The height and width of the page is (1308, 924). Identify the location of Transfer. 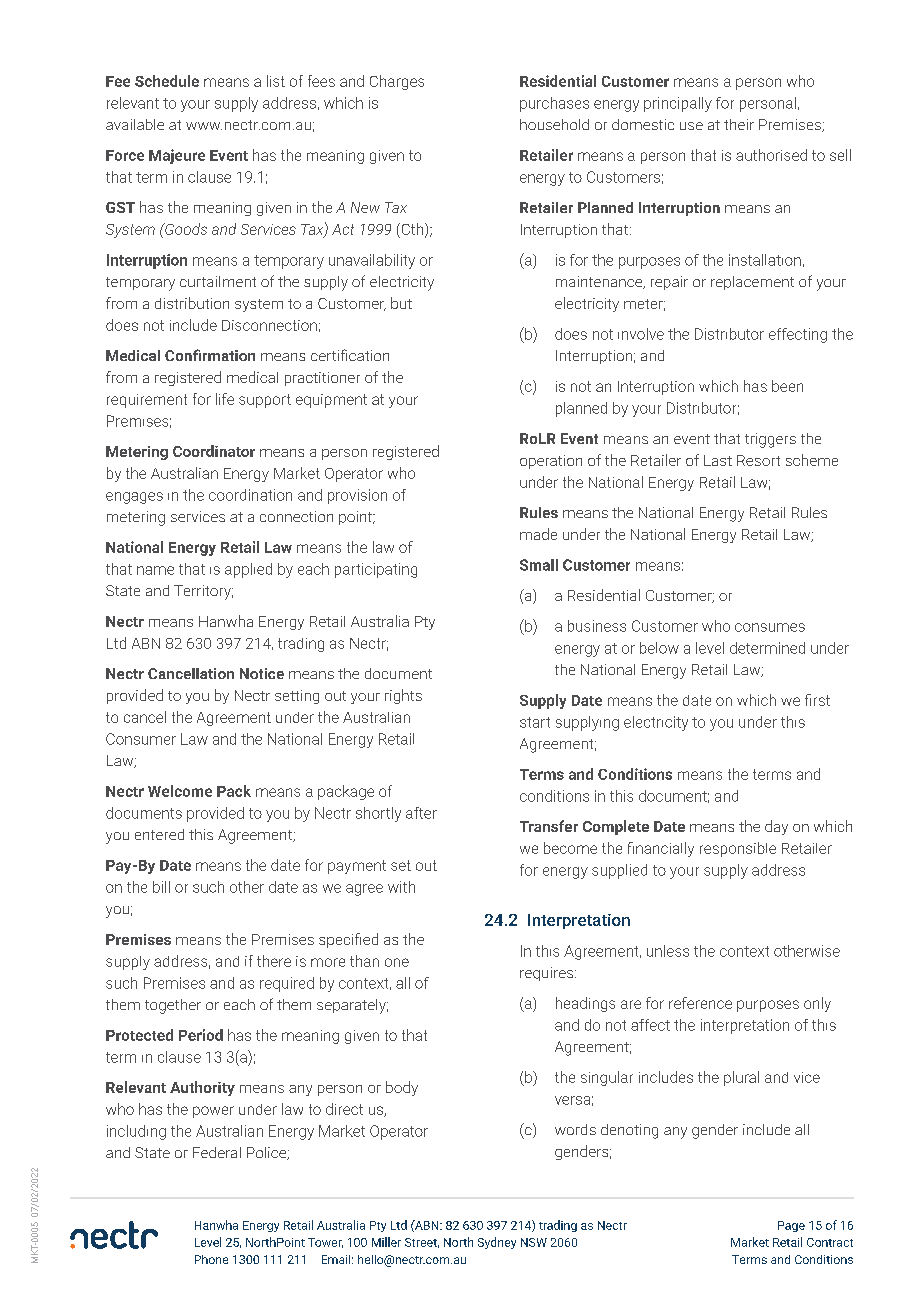
(549, 826).
